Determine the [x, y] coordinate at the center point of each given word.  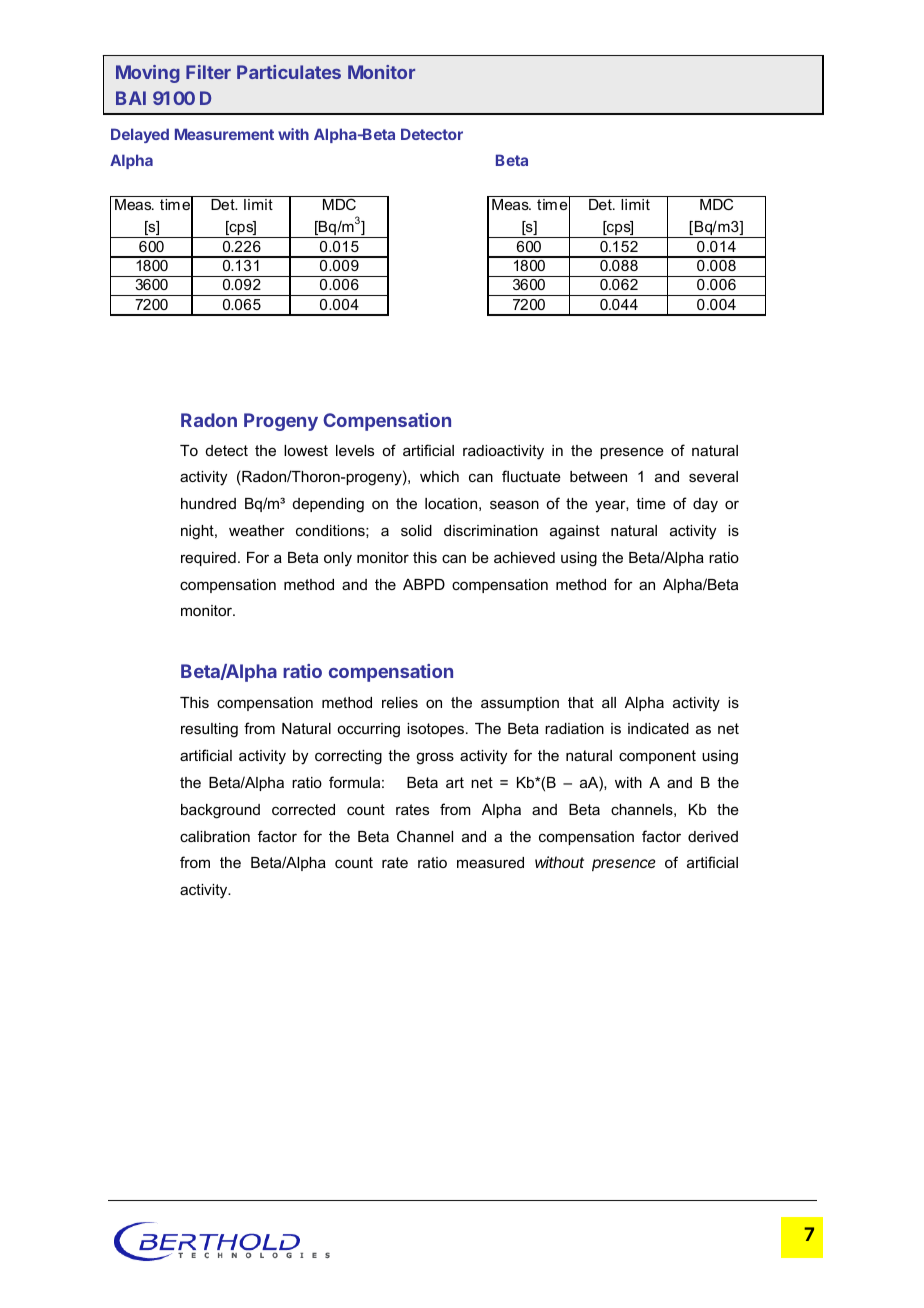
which [439, 476]
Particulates [289, 72]
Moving [148, 74]
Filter [208, 72]
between [598, 476]
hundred [208, 503]
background [220, 811]
